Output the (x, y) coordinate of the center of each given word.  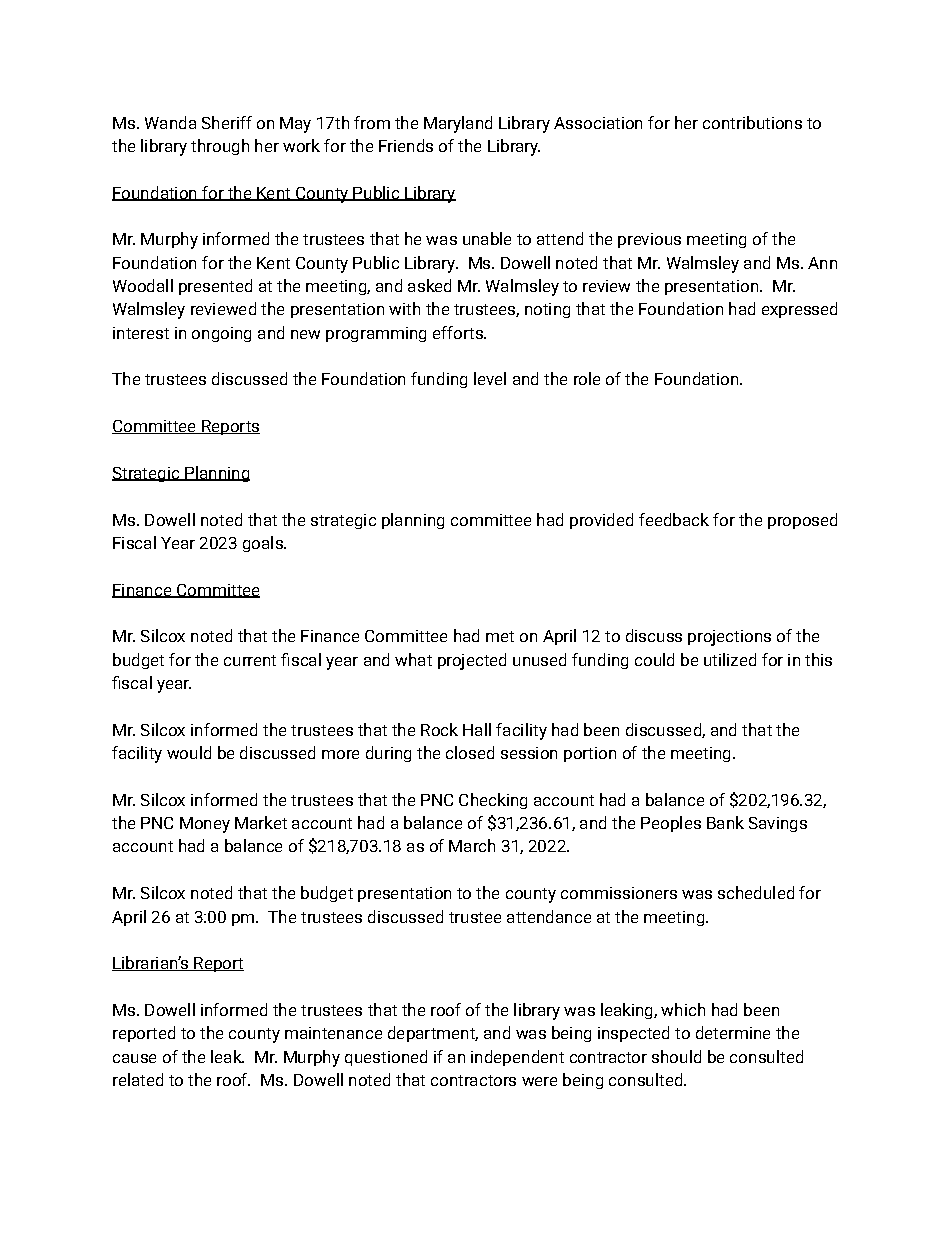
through (220, 147)
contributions (752, 122)
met (500, 636)
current (250, 660)
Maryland (458, 124)
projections (729, 638)
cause (134, 1058)
